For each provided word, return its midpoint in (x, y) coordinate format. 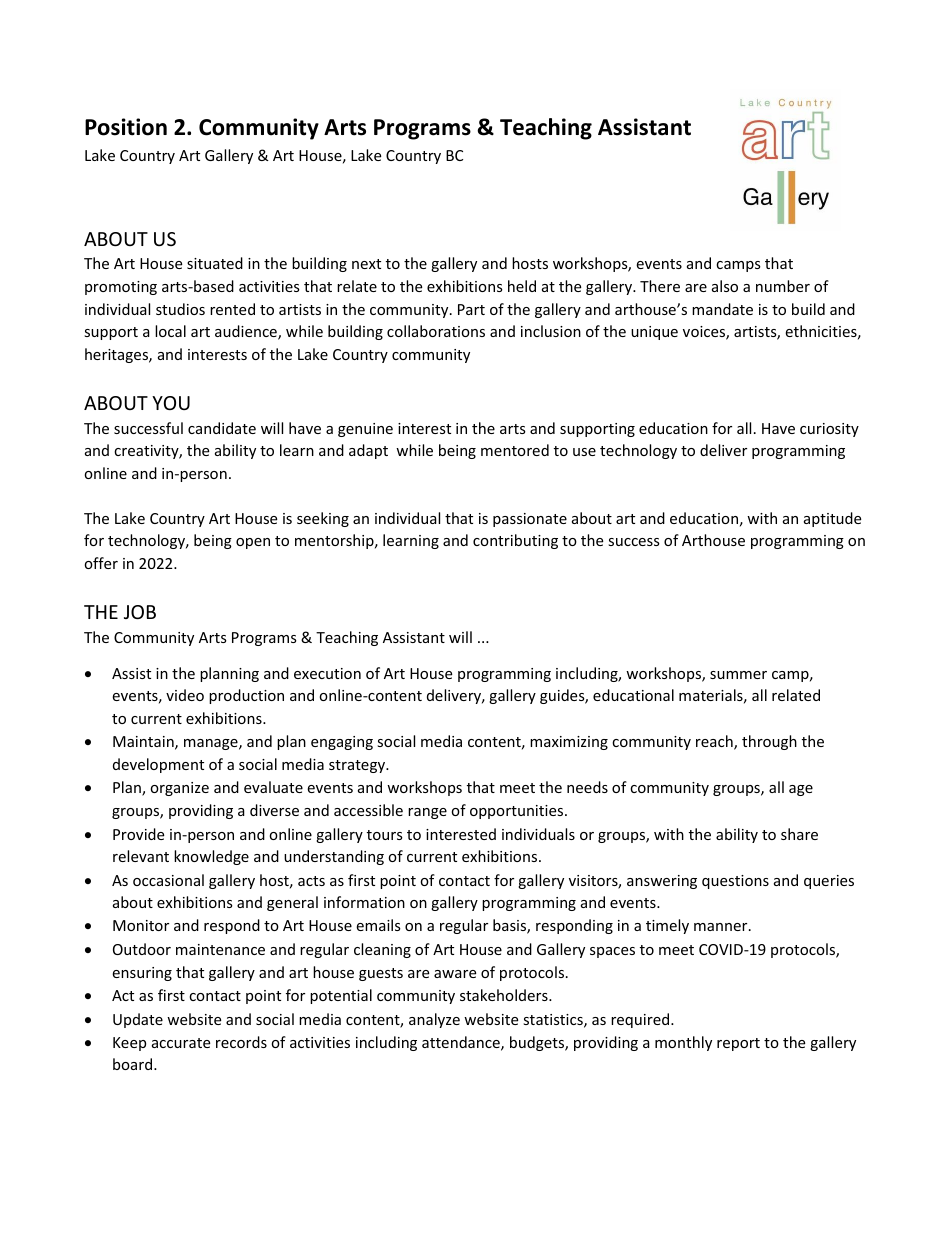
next (366, 264)
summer (738, 675)
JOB (140, 612)
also (725, 286)
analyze (434, 1020)
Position (126, 127)
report (738, 1044)
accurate (181, 1043)
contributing (515, 541)
